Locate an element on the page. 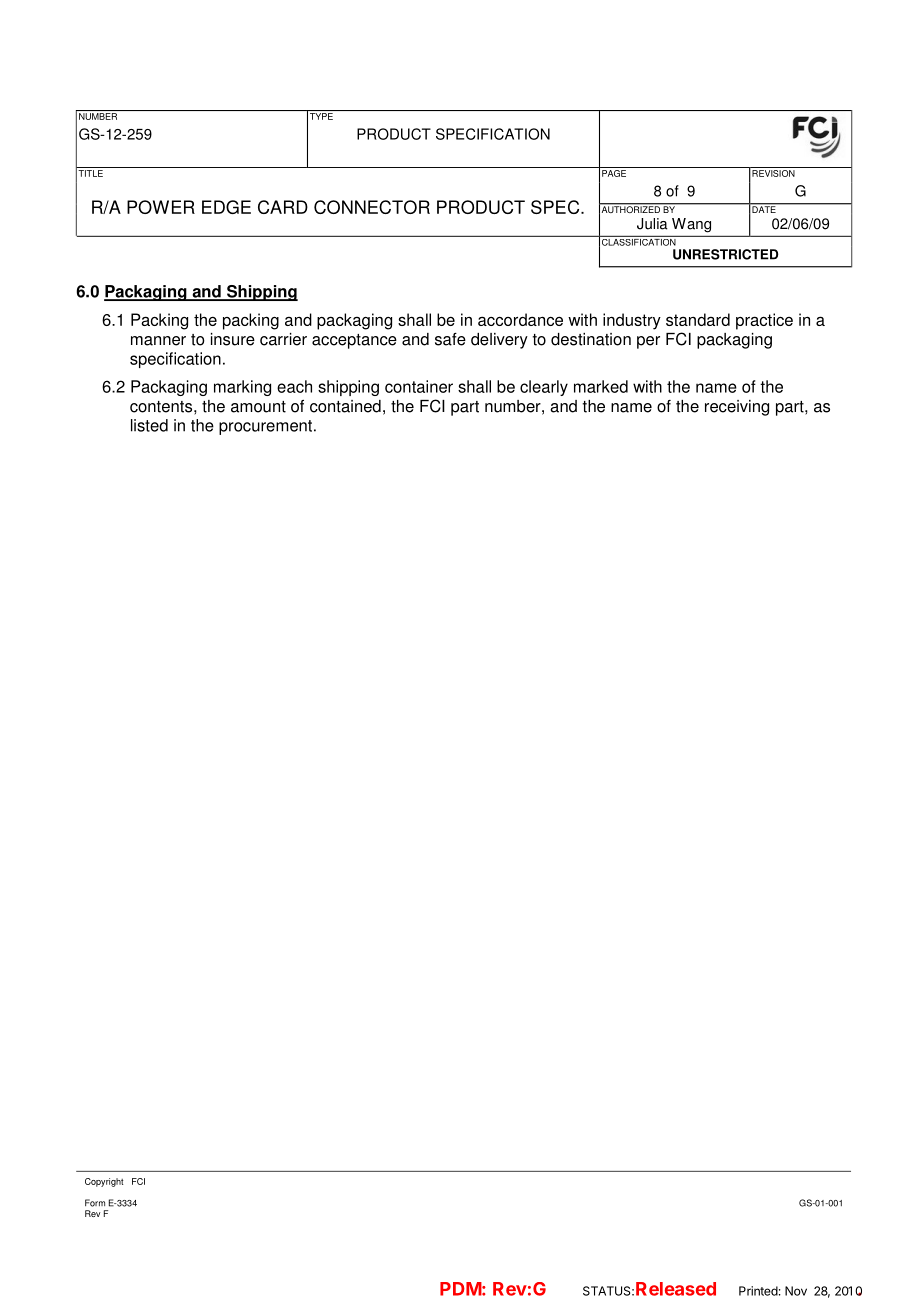  Form is located at coordinates (95, 1203).
